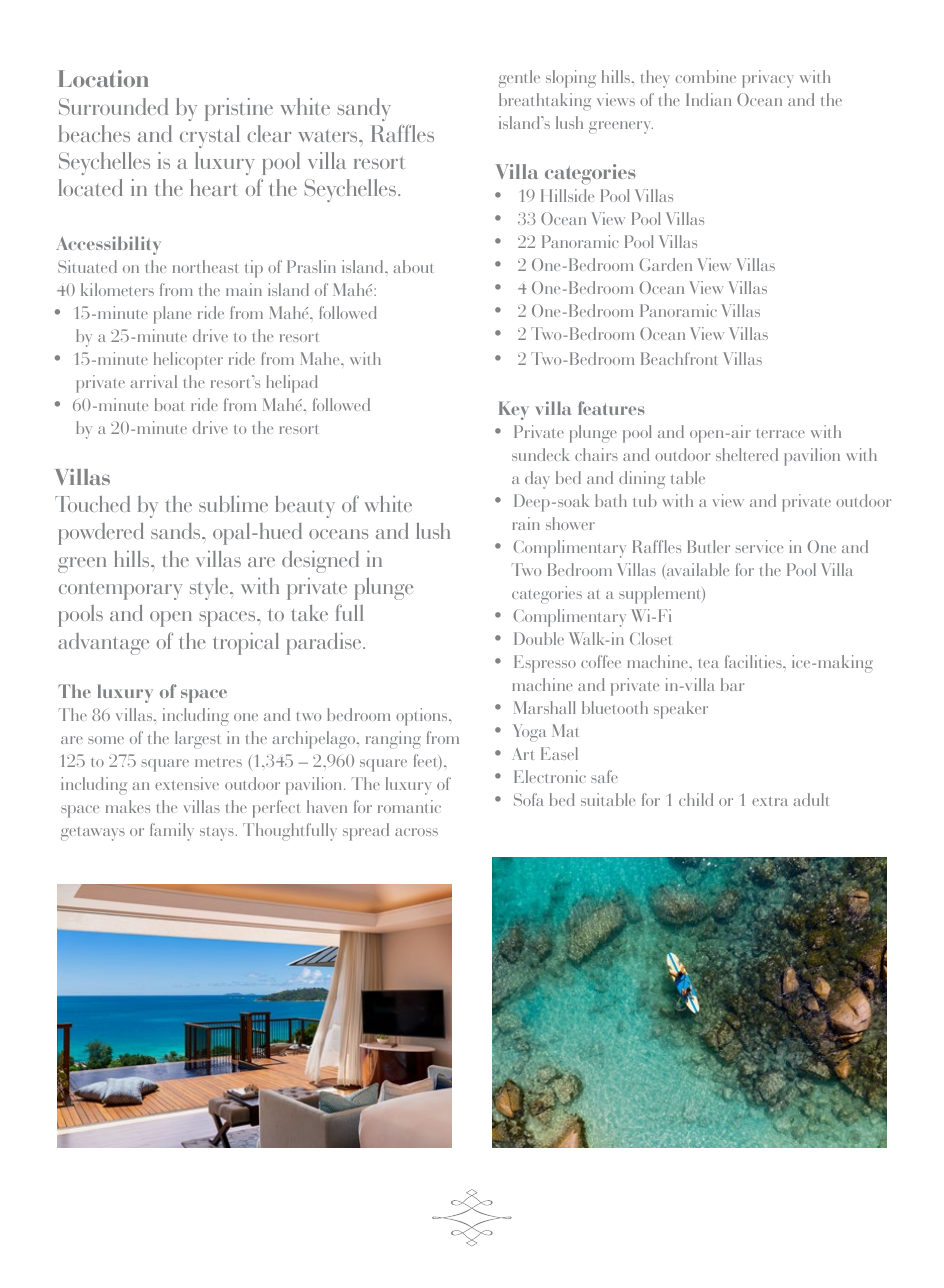 The image size is (944, 1288). Describe the element at coordinates (519, 79) in the image. I see `gentle` at that location.
